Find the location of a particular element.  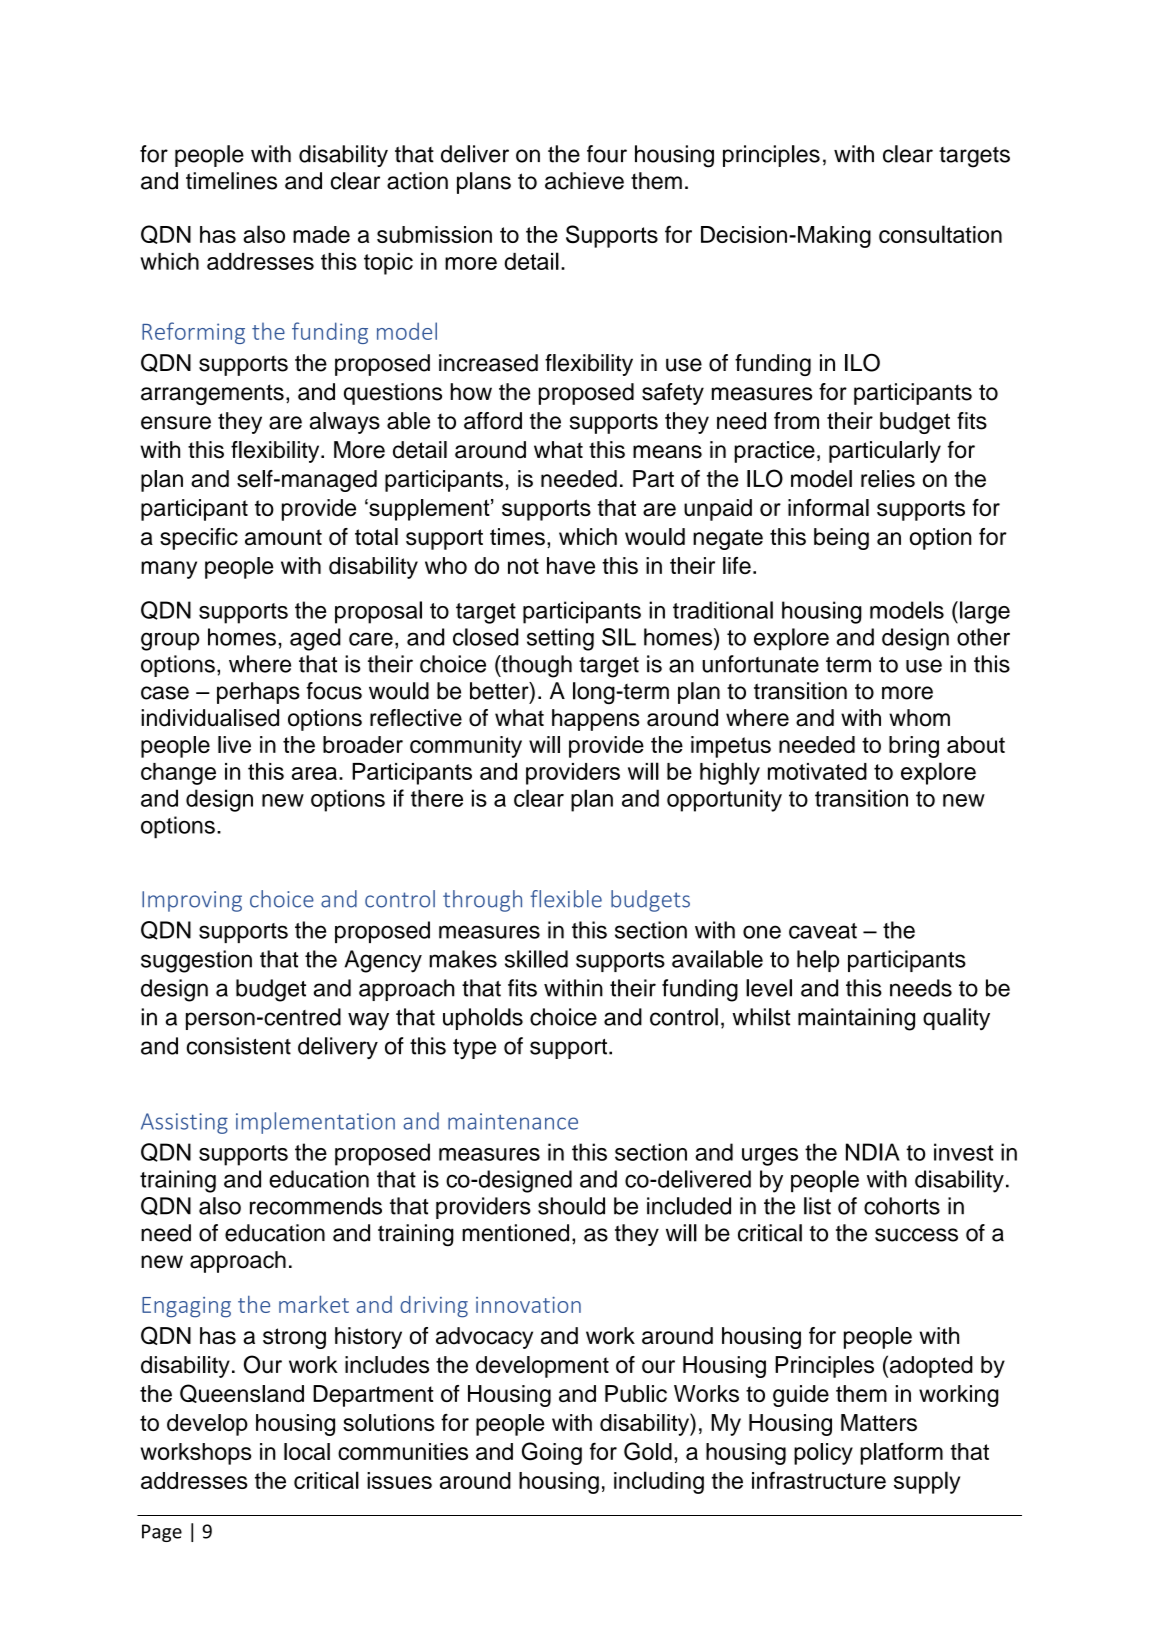

achieve is located at coordinates (584, 181).
